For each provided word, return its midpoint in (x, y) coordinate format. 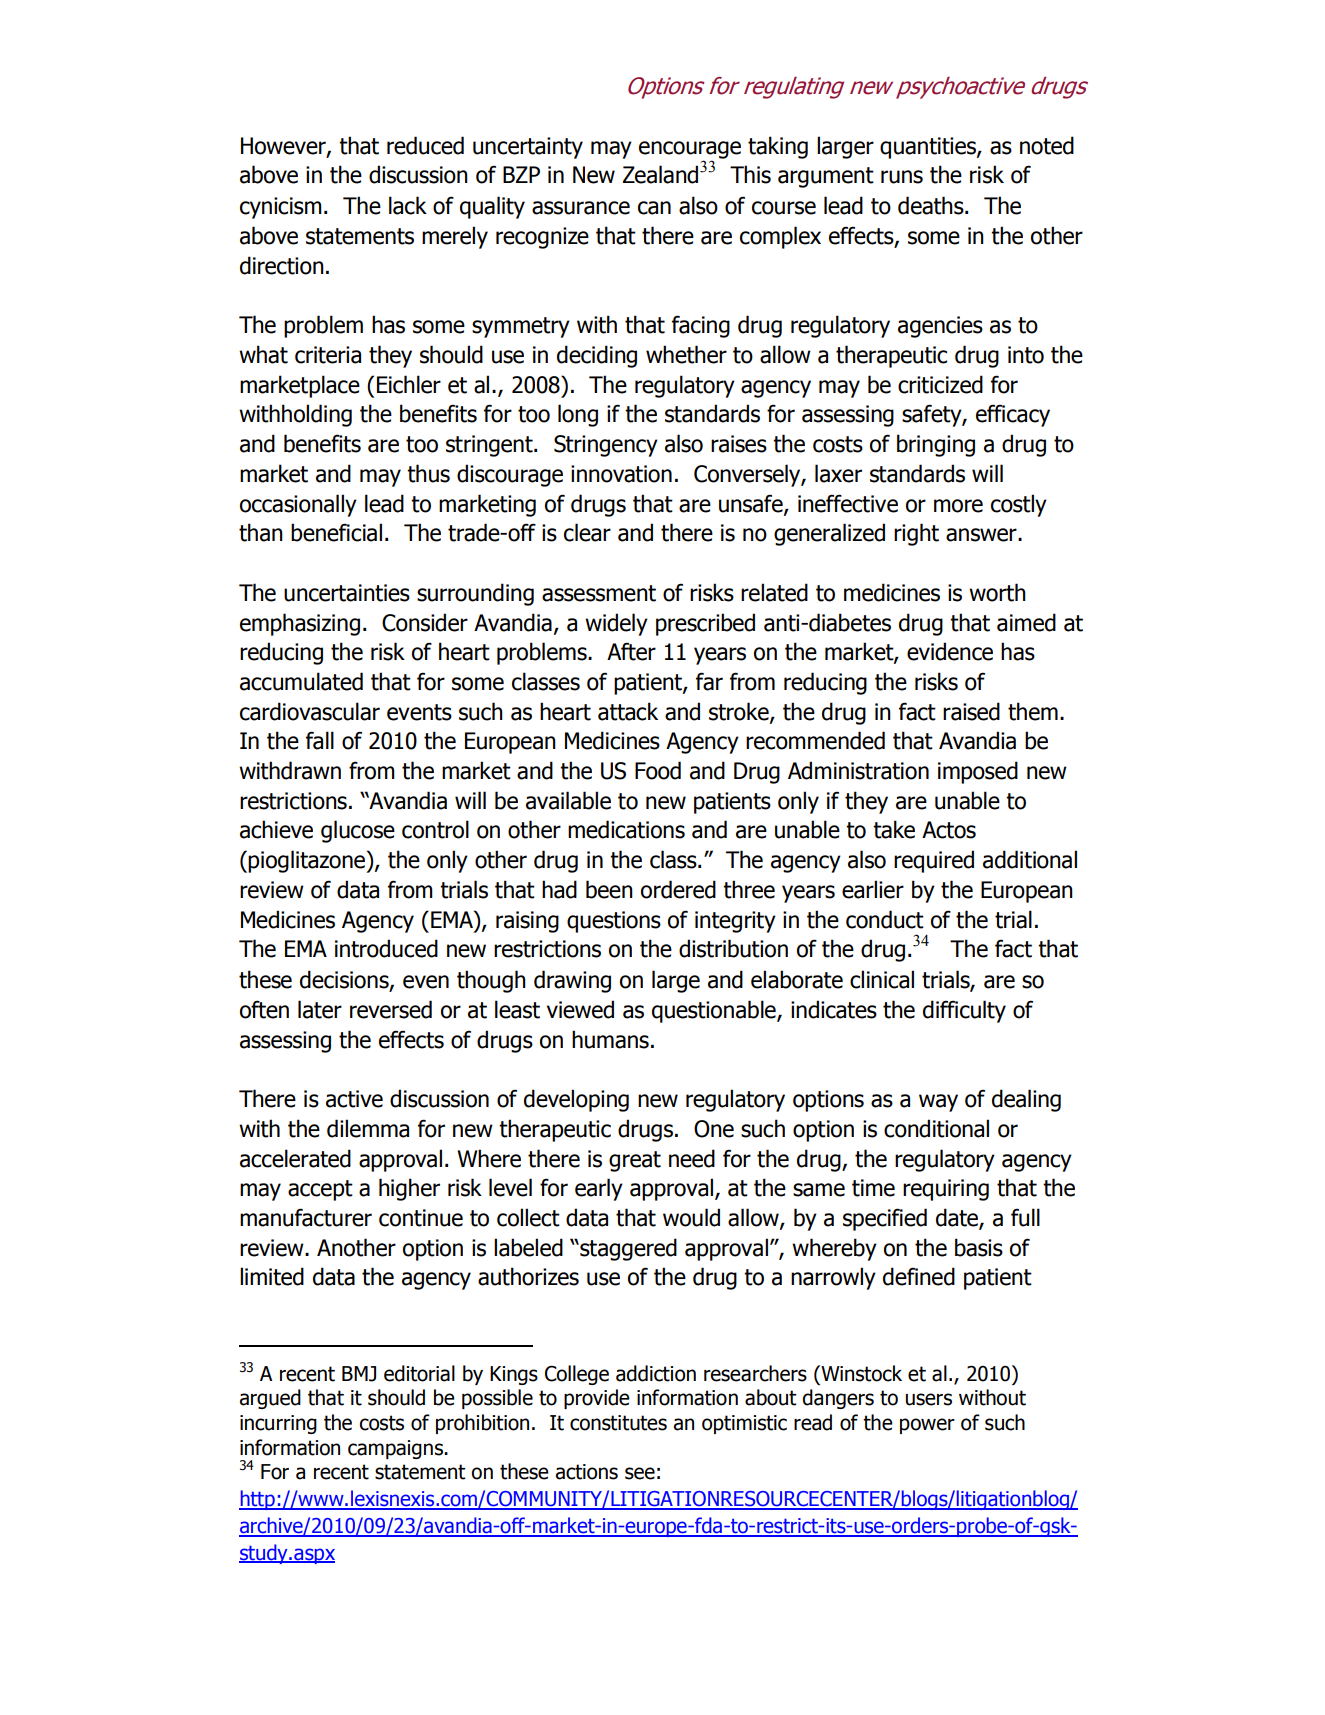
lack (408, 205)
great (635, 1161)
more (958, 506)
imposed (978, 772)
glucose (358, 831)
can (654, 208)
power (927, 1426)
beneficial (336, 532)
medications (626, 829)
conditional (936, 1128)
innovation (621, 474)
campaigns (397, 1449)
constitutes (618, 1423)
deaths (932, 205)
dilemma (368, 1128)
